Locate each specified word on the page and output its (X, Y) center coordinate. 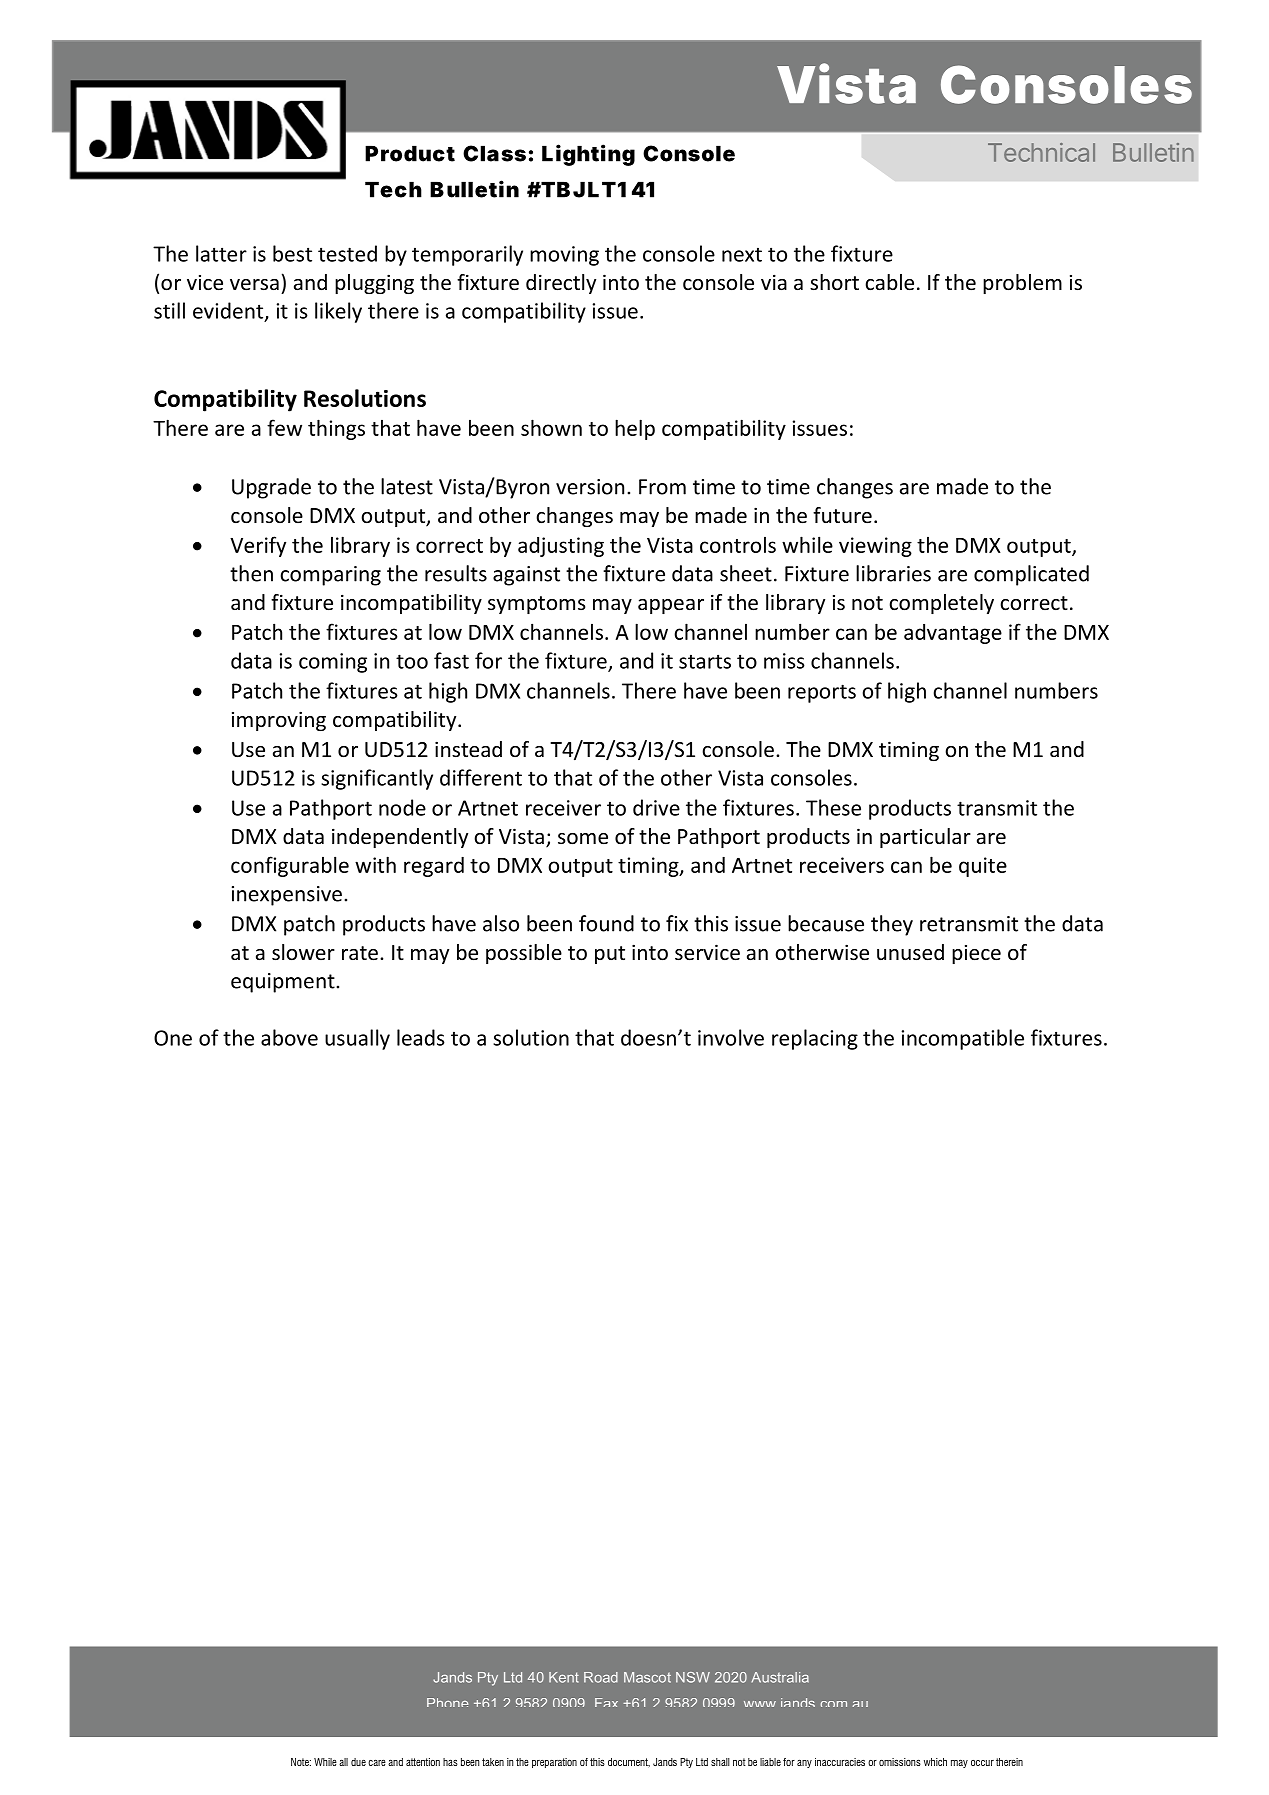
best (292, 253)
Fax (606, 1702)
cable (889, 282)
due (358, 1762)
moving (564, 256)
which (935, 1762)
